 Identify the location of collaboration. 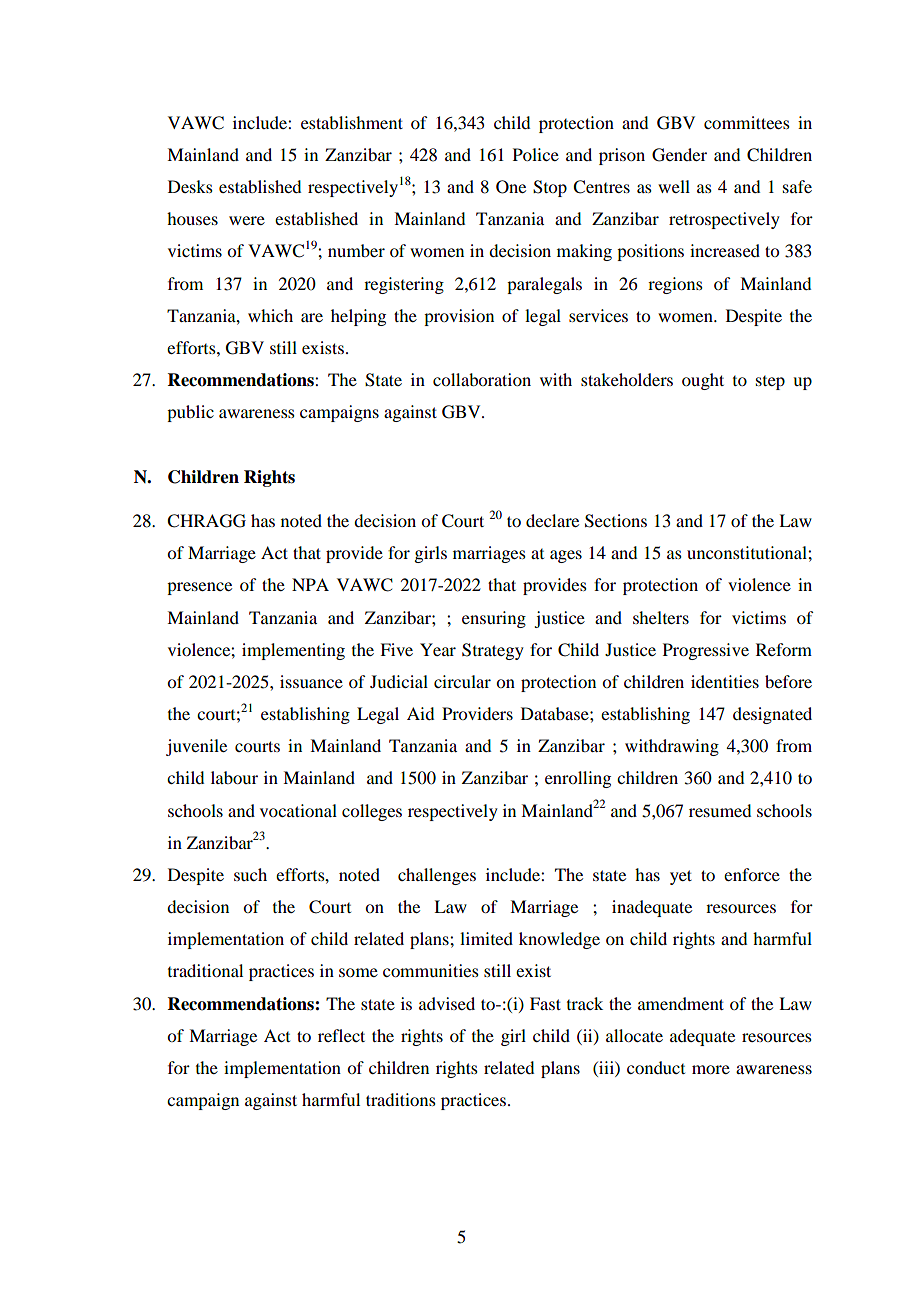
(482, 379).
